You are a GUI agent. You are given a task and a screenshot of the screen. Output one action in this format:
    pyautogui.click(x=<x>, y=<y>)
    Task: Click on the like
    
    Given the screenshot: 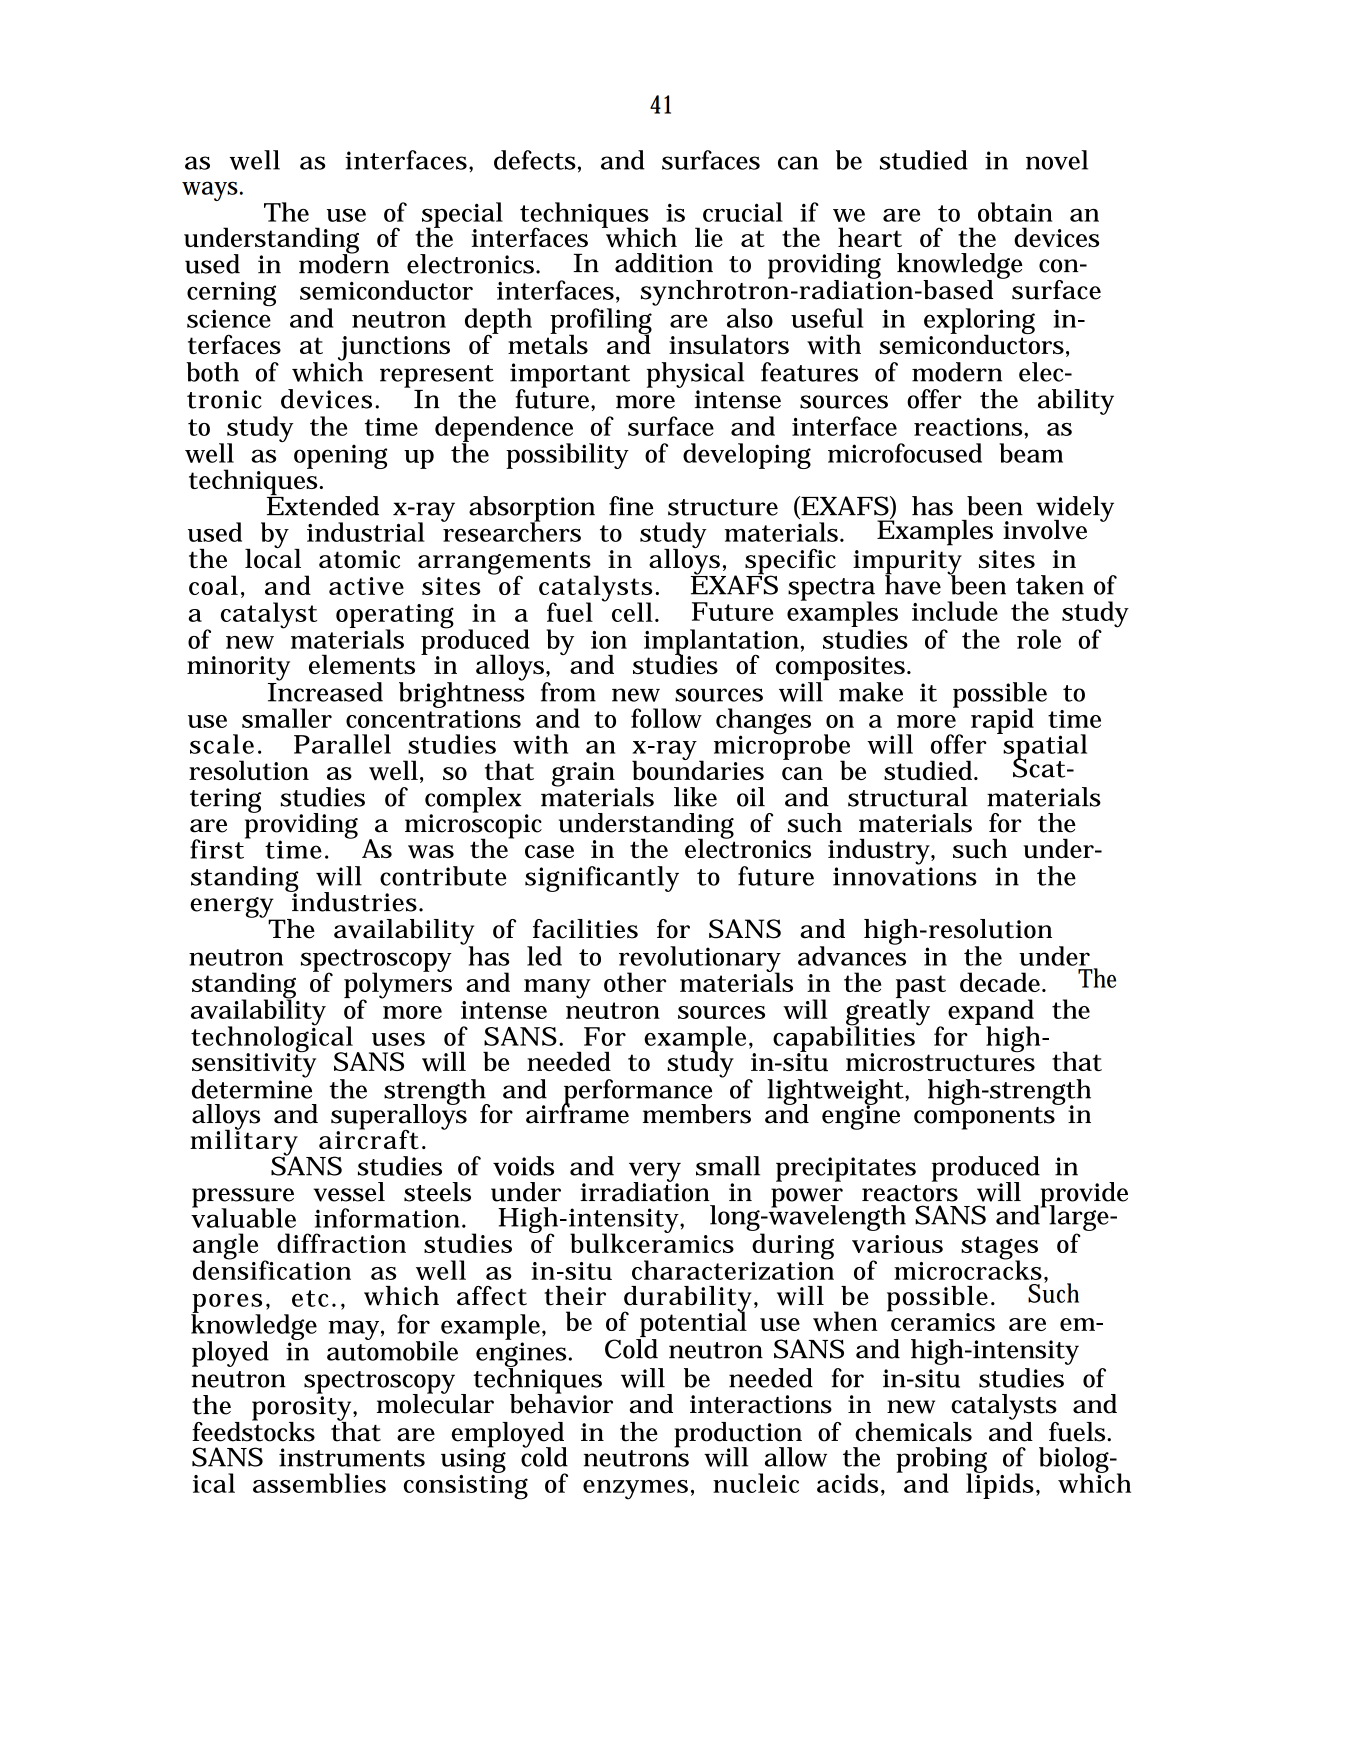 What is the action you would take?
    pyautogui.click(x=695, y=797)
